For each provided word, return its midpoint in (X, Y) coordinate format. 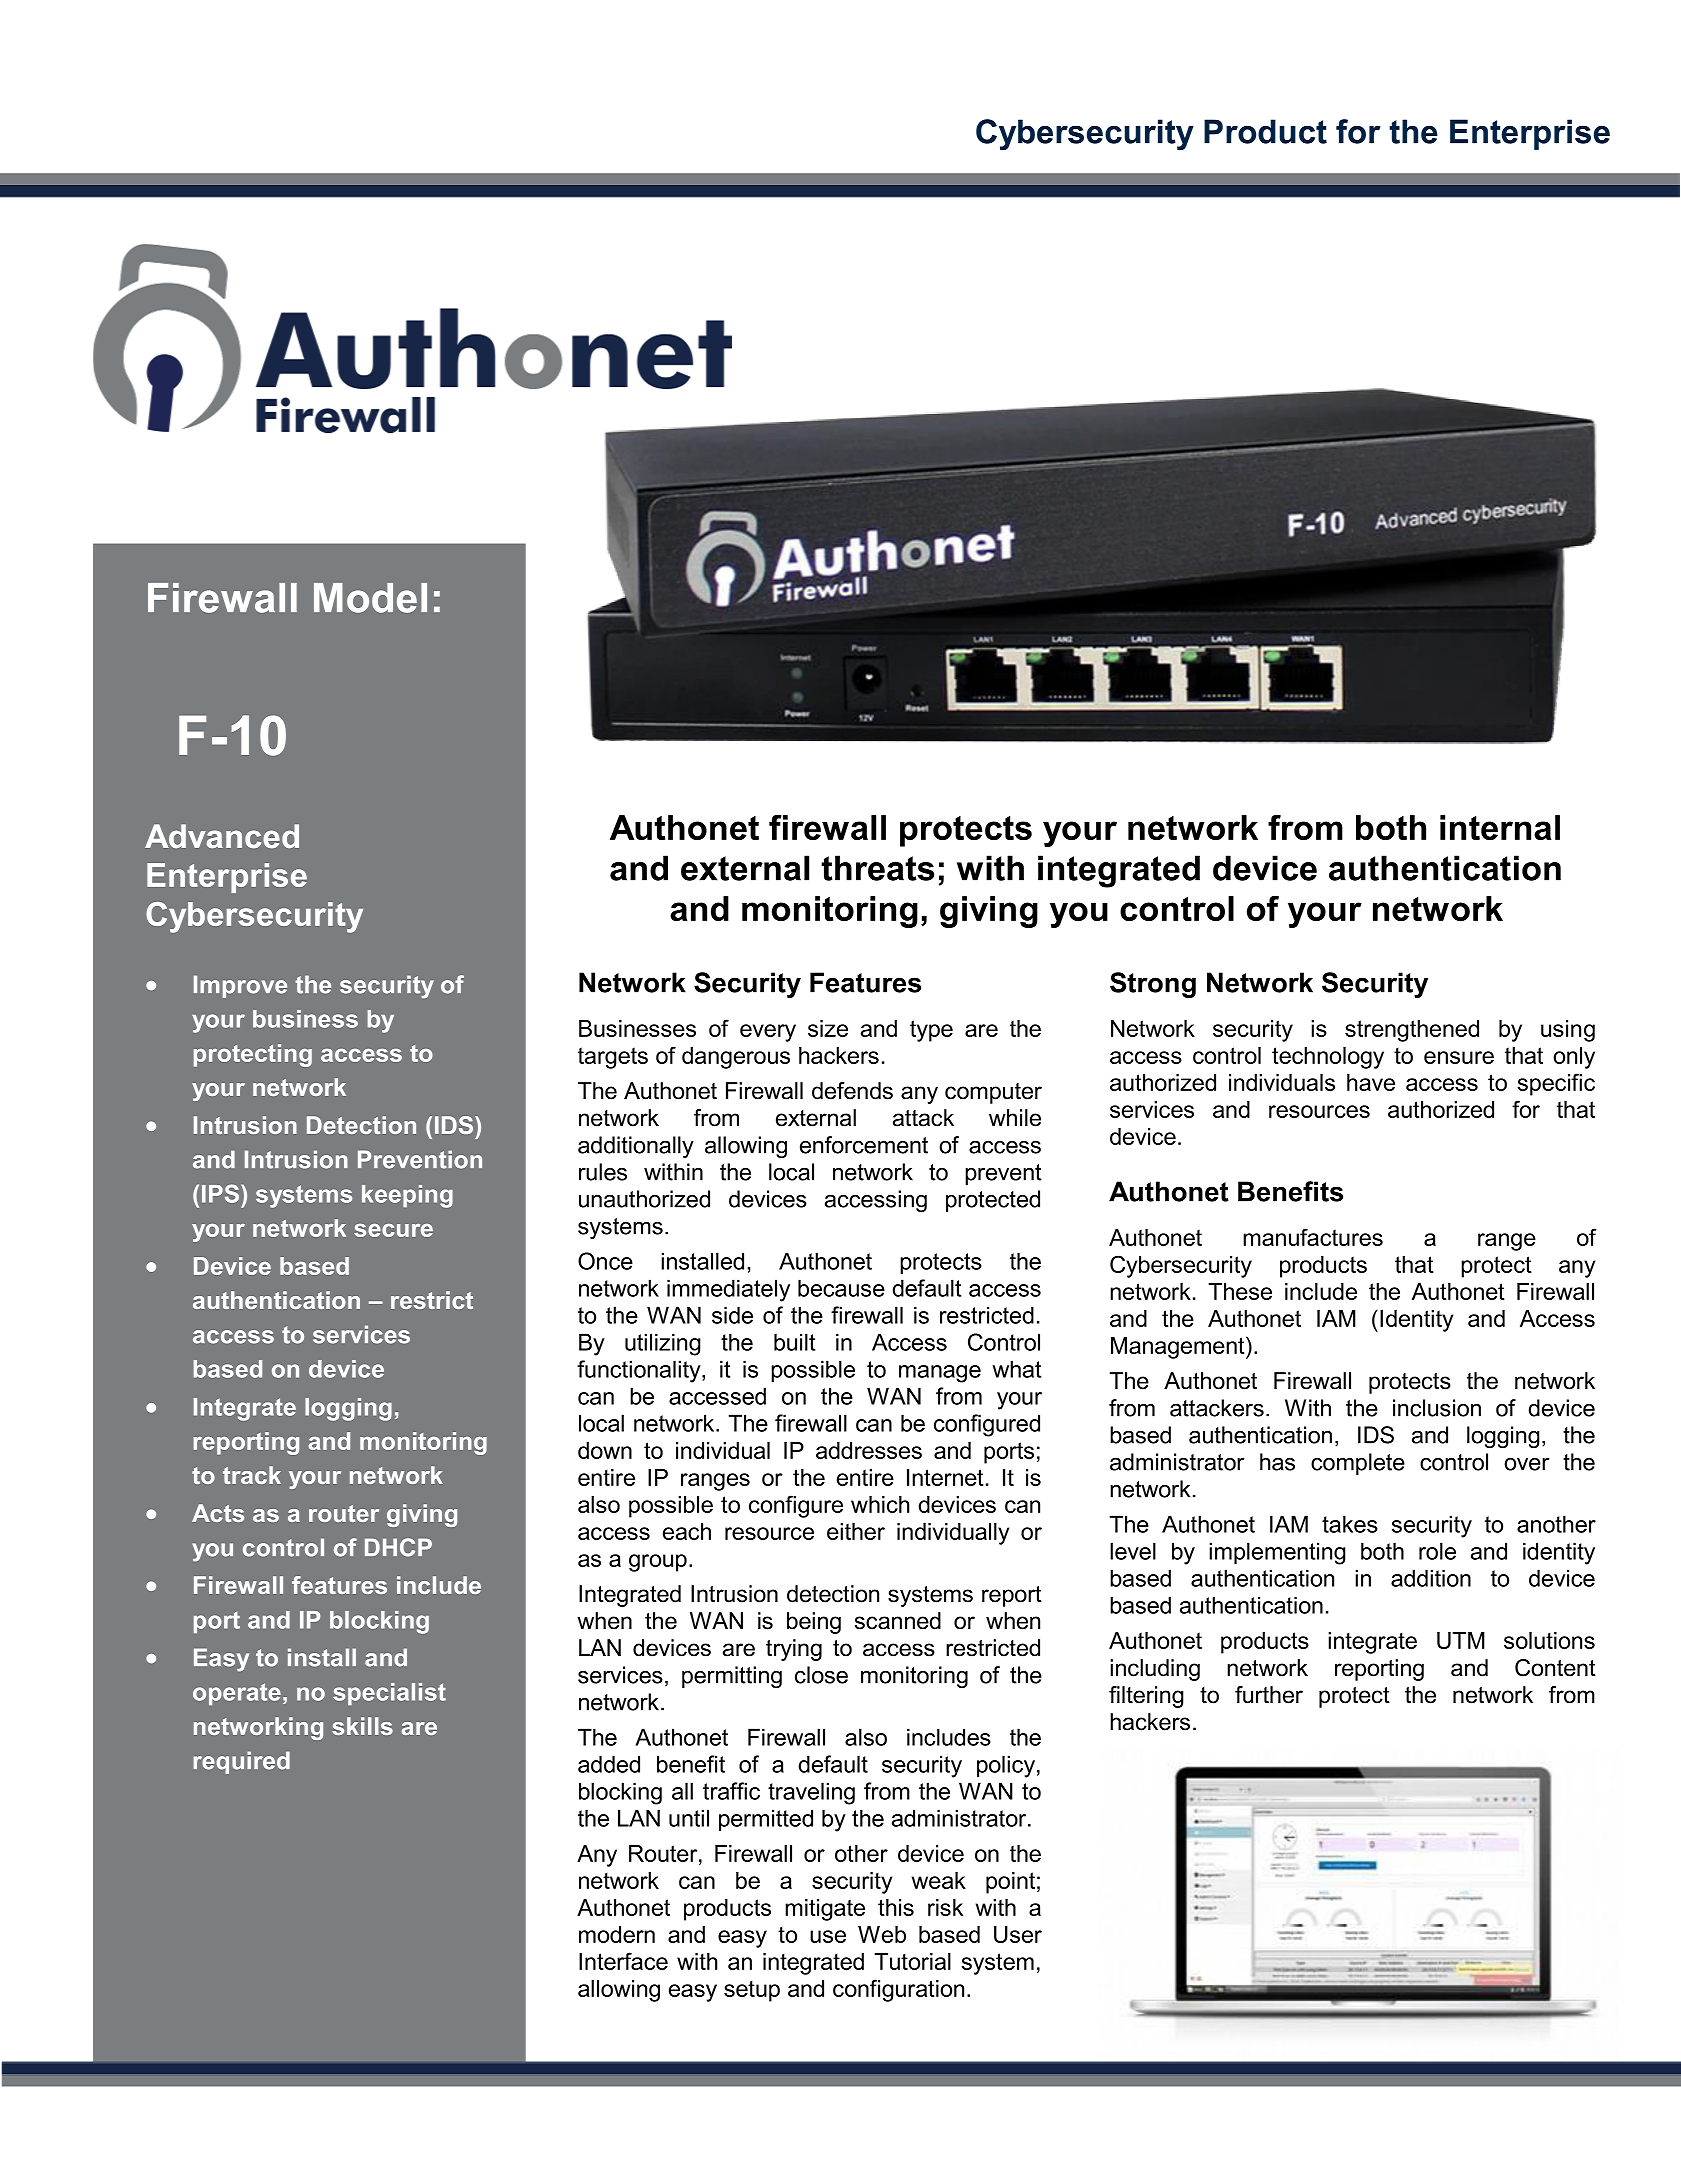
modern (617, 1934)
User (1018, 1934)
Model (370, 598)
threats (877, 868)
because (841, 1288)
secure (393, 1230)
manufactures (1313, 1237)
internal (1500, 827)
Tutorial (912, 1961)
